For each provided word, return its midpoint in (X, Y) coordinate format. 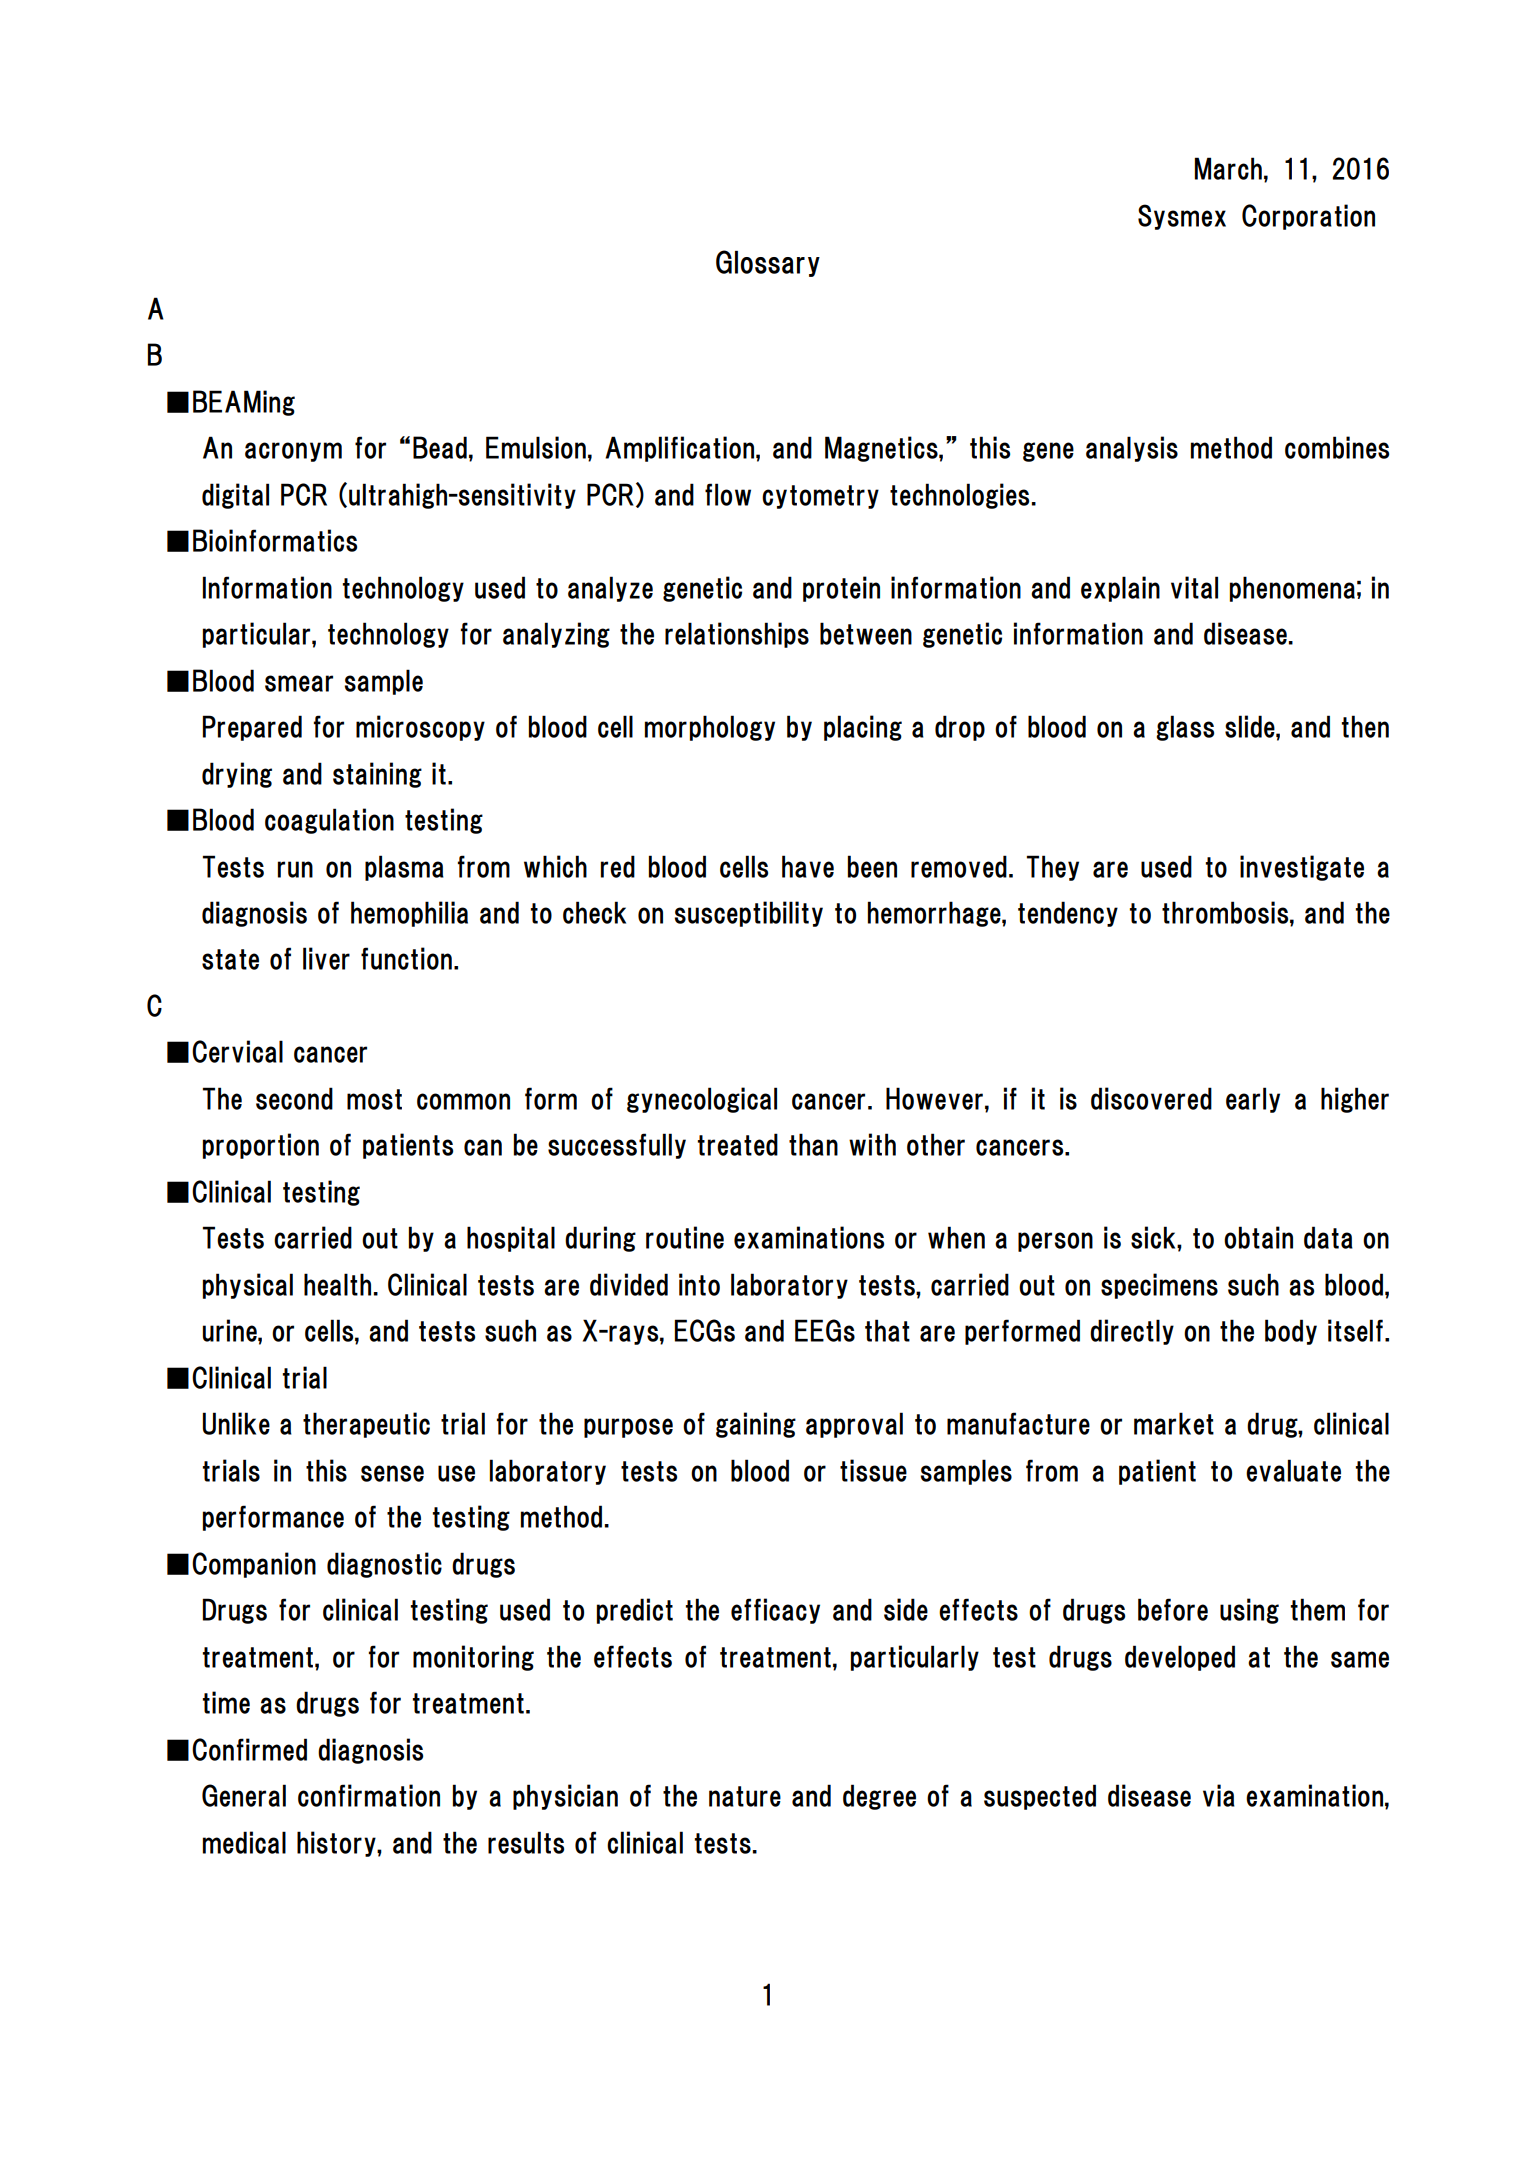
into (699, 1284)
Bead (440, 447)
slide (1251, 726)
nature (745, 1796)
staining (377, 775)
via (1219, 1795)
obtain (1258, 1237)
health (337, 1284)
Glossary (768, 263)
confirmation (369, 1795)
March (1228, 168)
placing (863, 728)
